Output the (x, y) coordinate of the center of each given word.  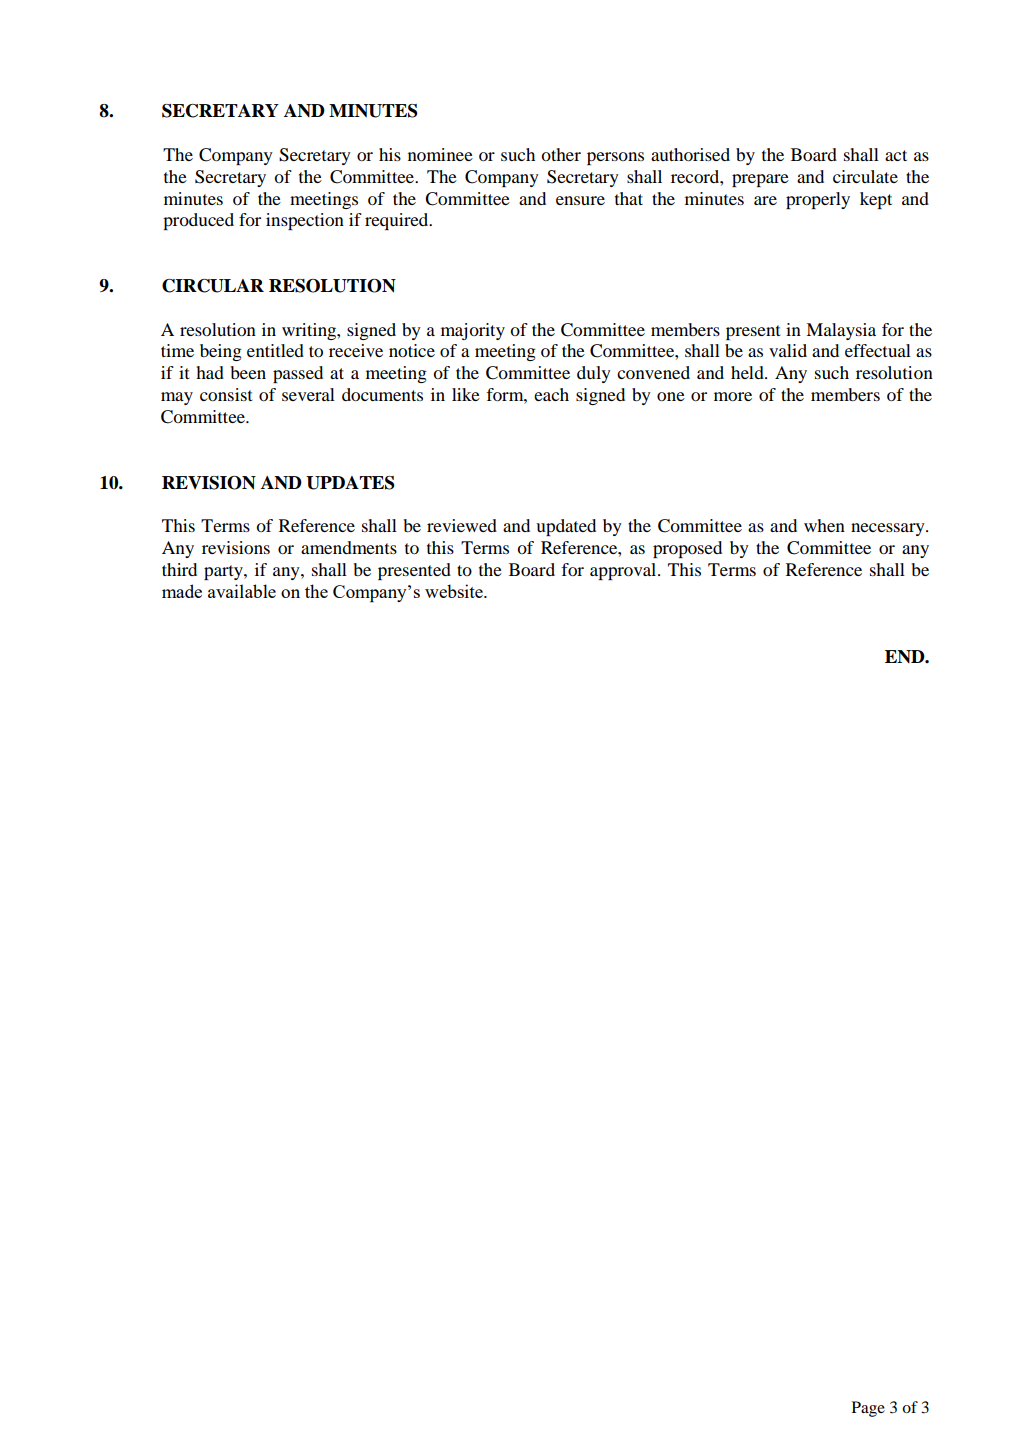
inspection (305, 221)
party (224, 572)
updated (566, 527)
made (182, 591)
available (242, 591)
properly (818, 200)
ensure (580, 200)
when (824, 525)
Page (868, 1409)
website (455, 591)
